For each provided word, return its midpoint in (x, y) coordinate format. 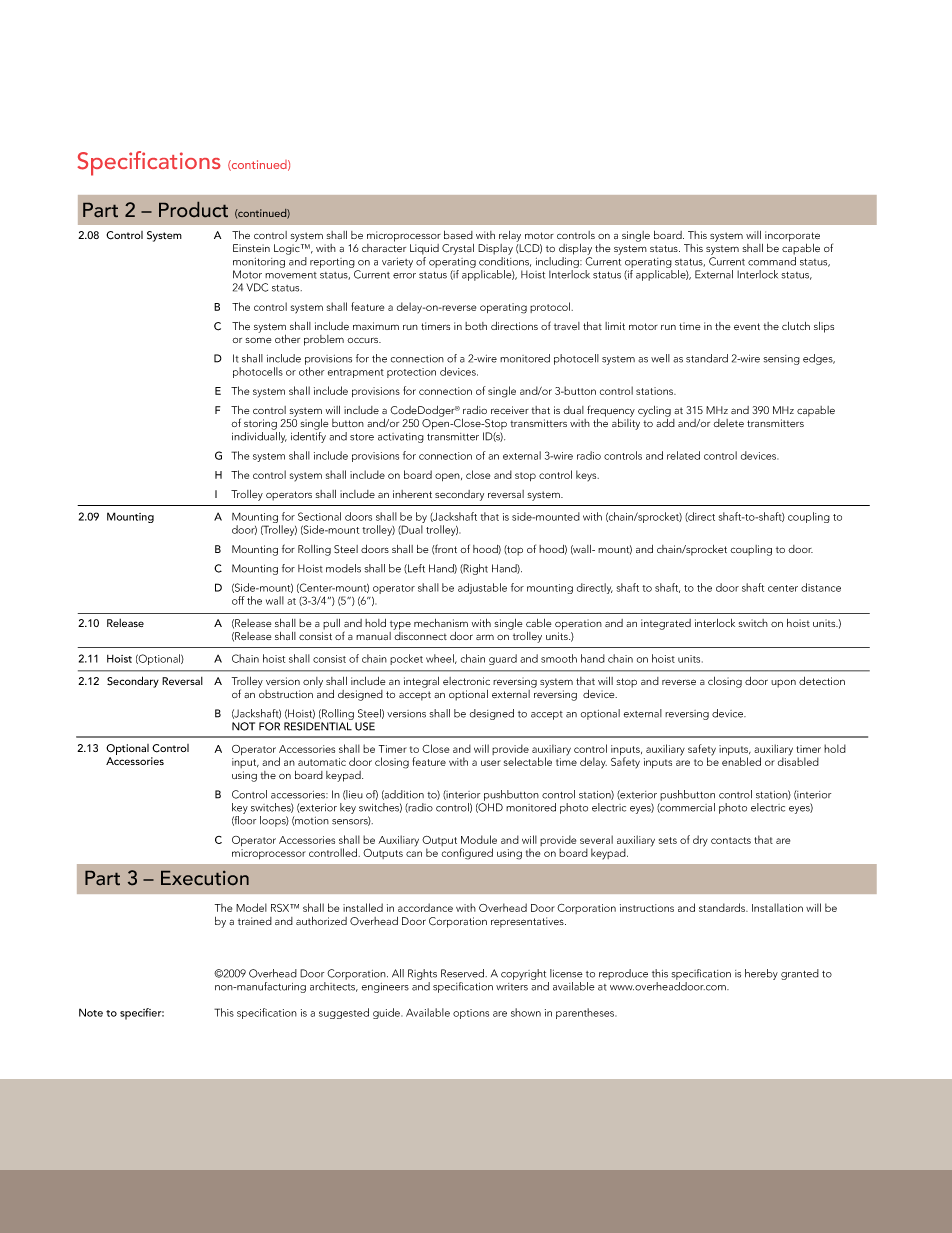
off (238, 600)
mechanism (441, 623)
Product (193, 209)
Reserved (464, 973)
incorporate (792, 236)
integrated (666, 624)
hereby (761, 974)
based (458, 235)
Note (91, 1012)
